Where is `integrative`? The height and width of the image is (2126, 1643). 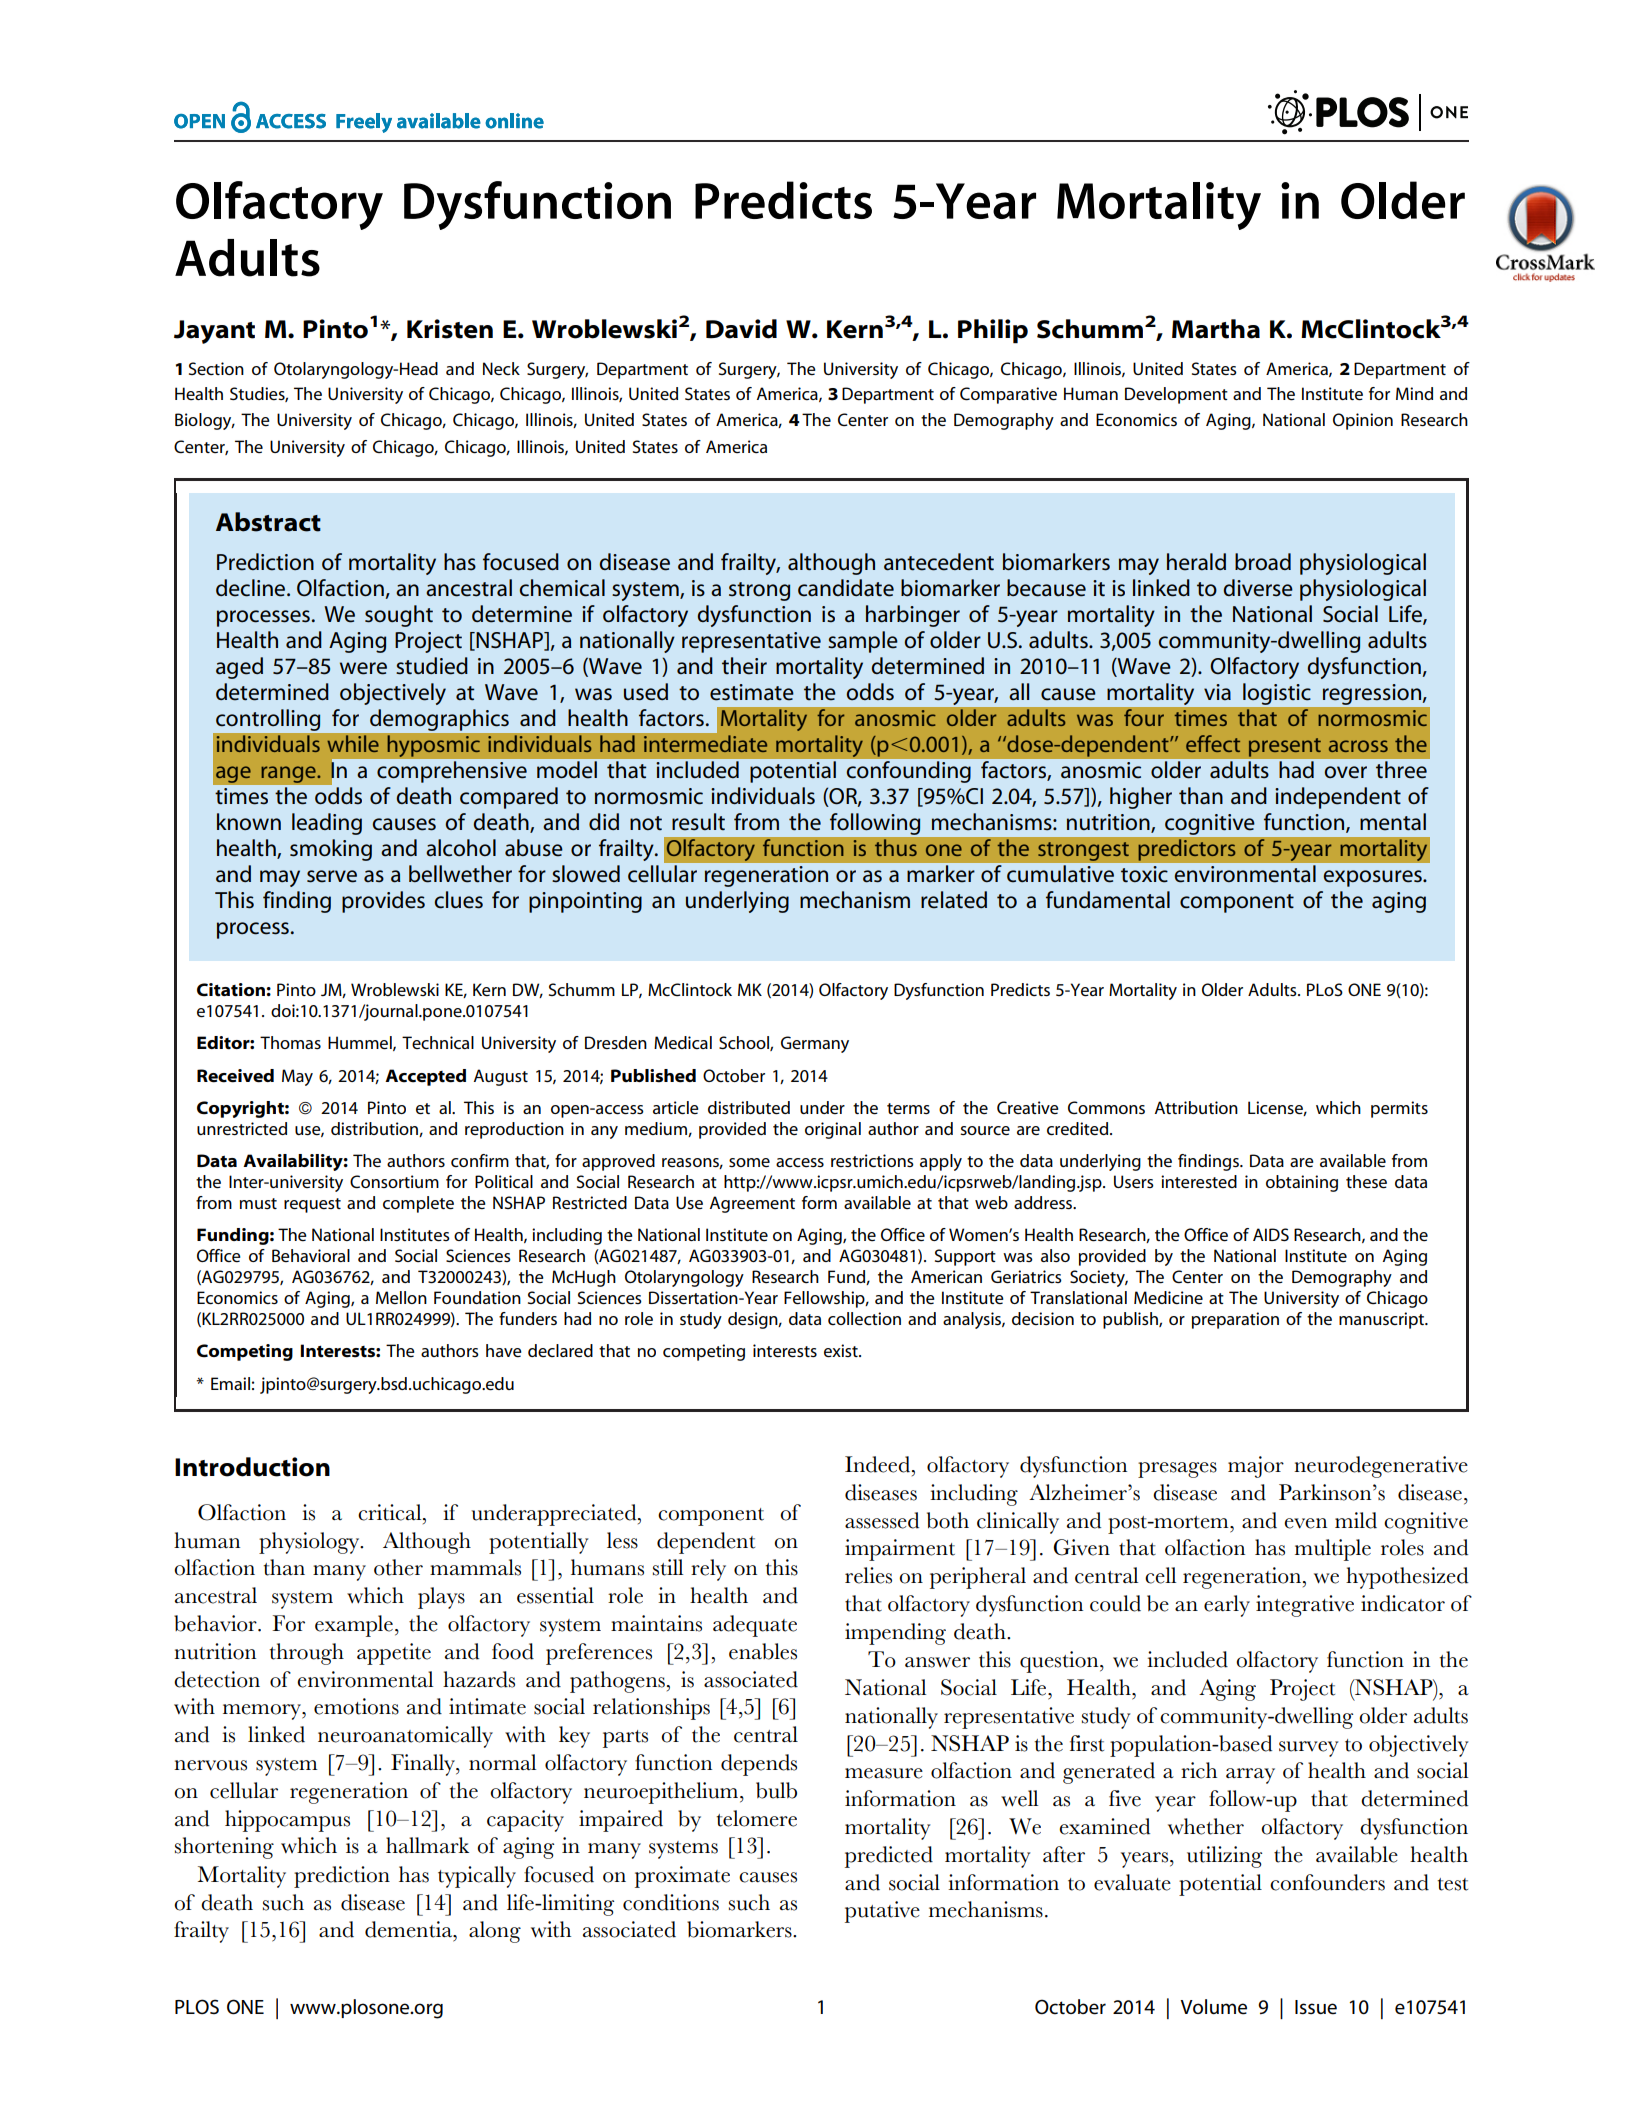 integrative is located at coordinates (1305, 1606).
